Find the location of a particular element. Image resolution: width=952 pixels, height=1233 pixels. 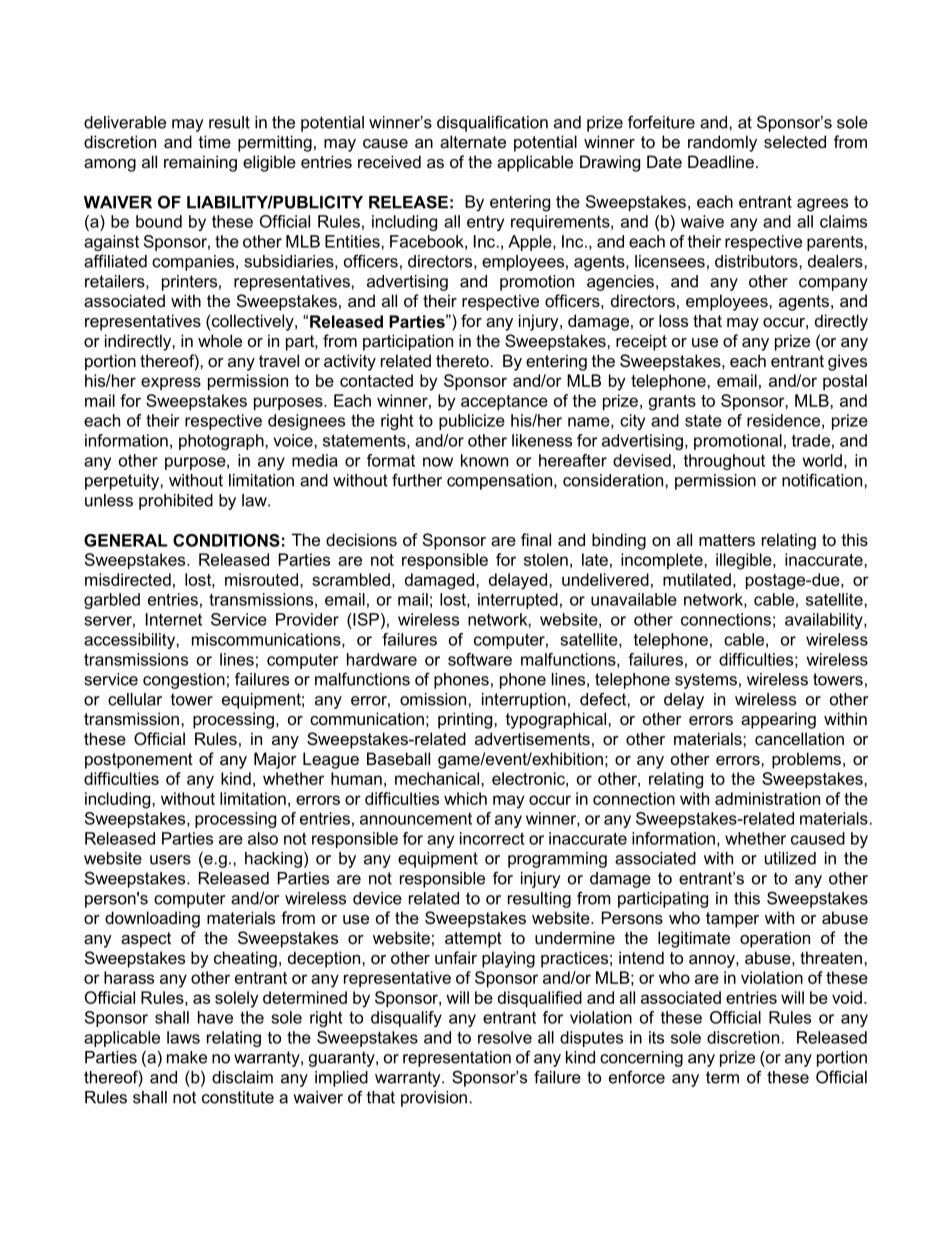

remaining is located at coordinates (200, 163).
